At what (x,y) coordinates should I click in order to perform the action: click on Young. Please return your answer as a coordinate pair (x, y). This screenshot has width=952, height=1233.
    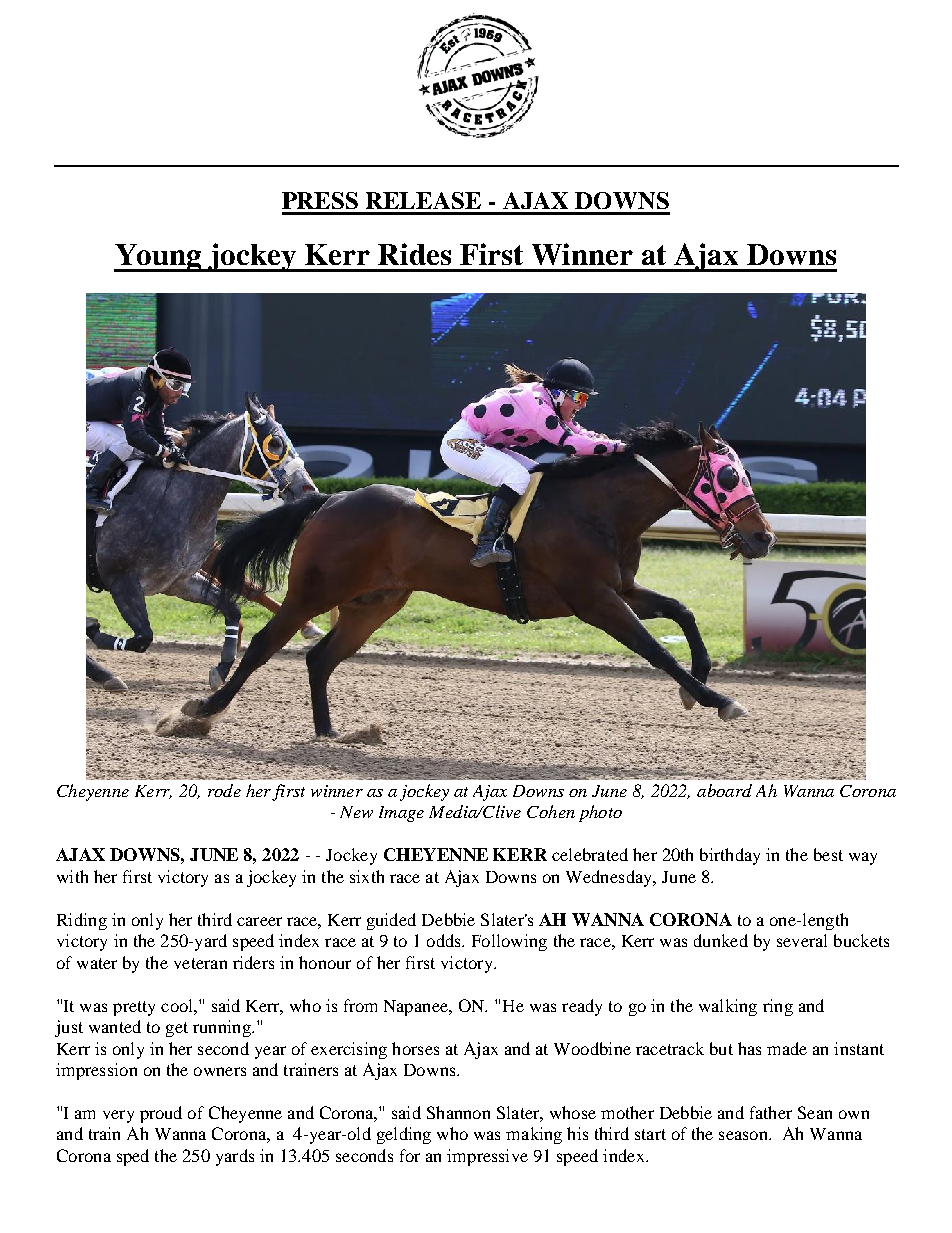
    Looking at the image, I should click on (159, 258).
